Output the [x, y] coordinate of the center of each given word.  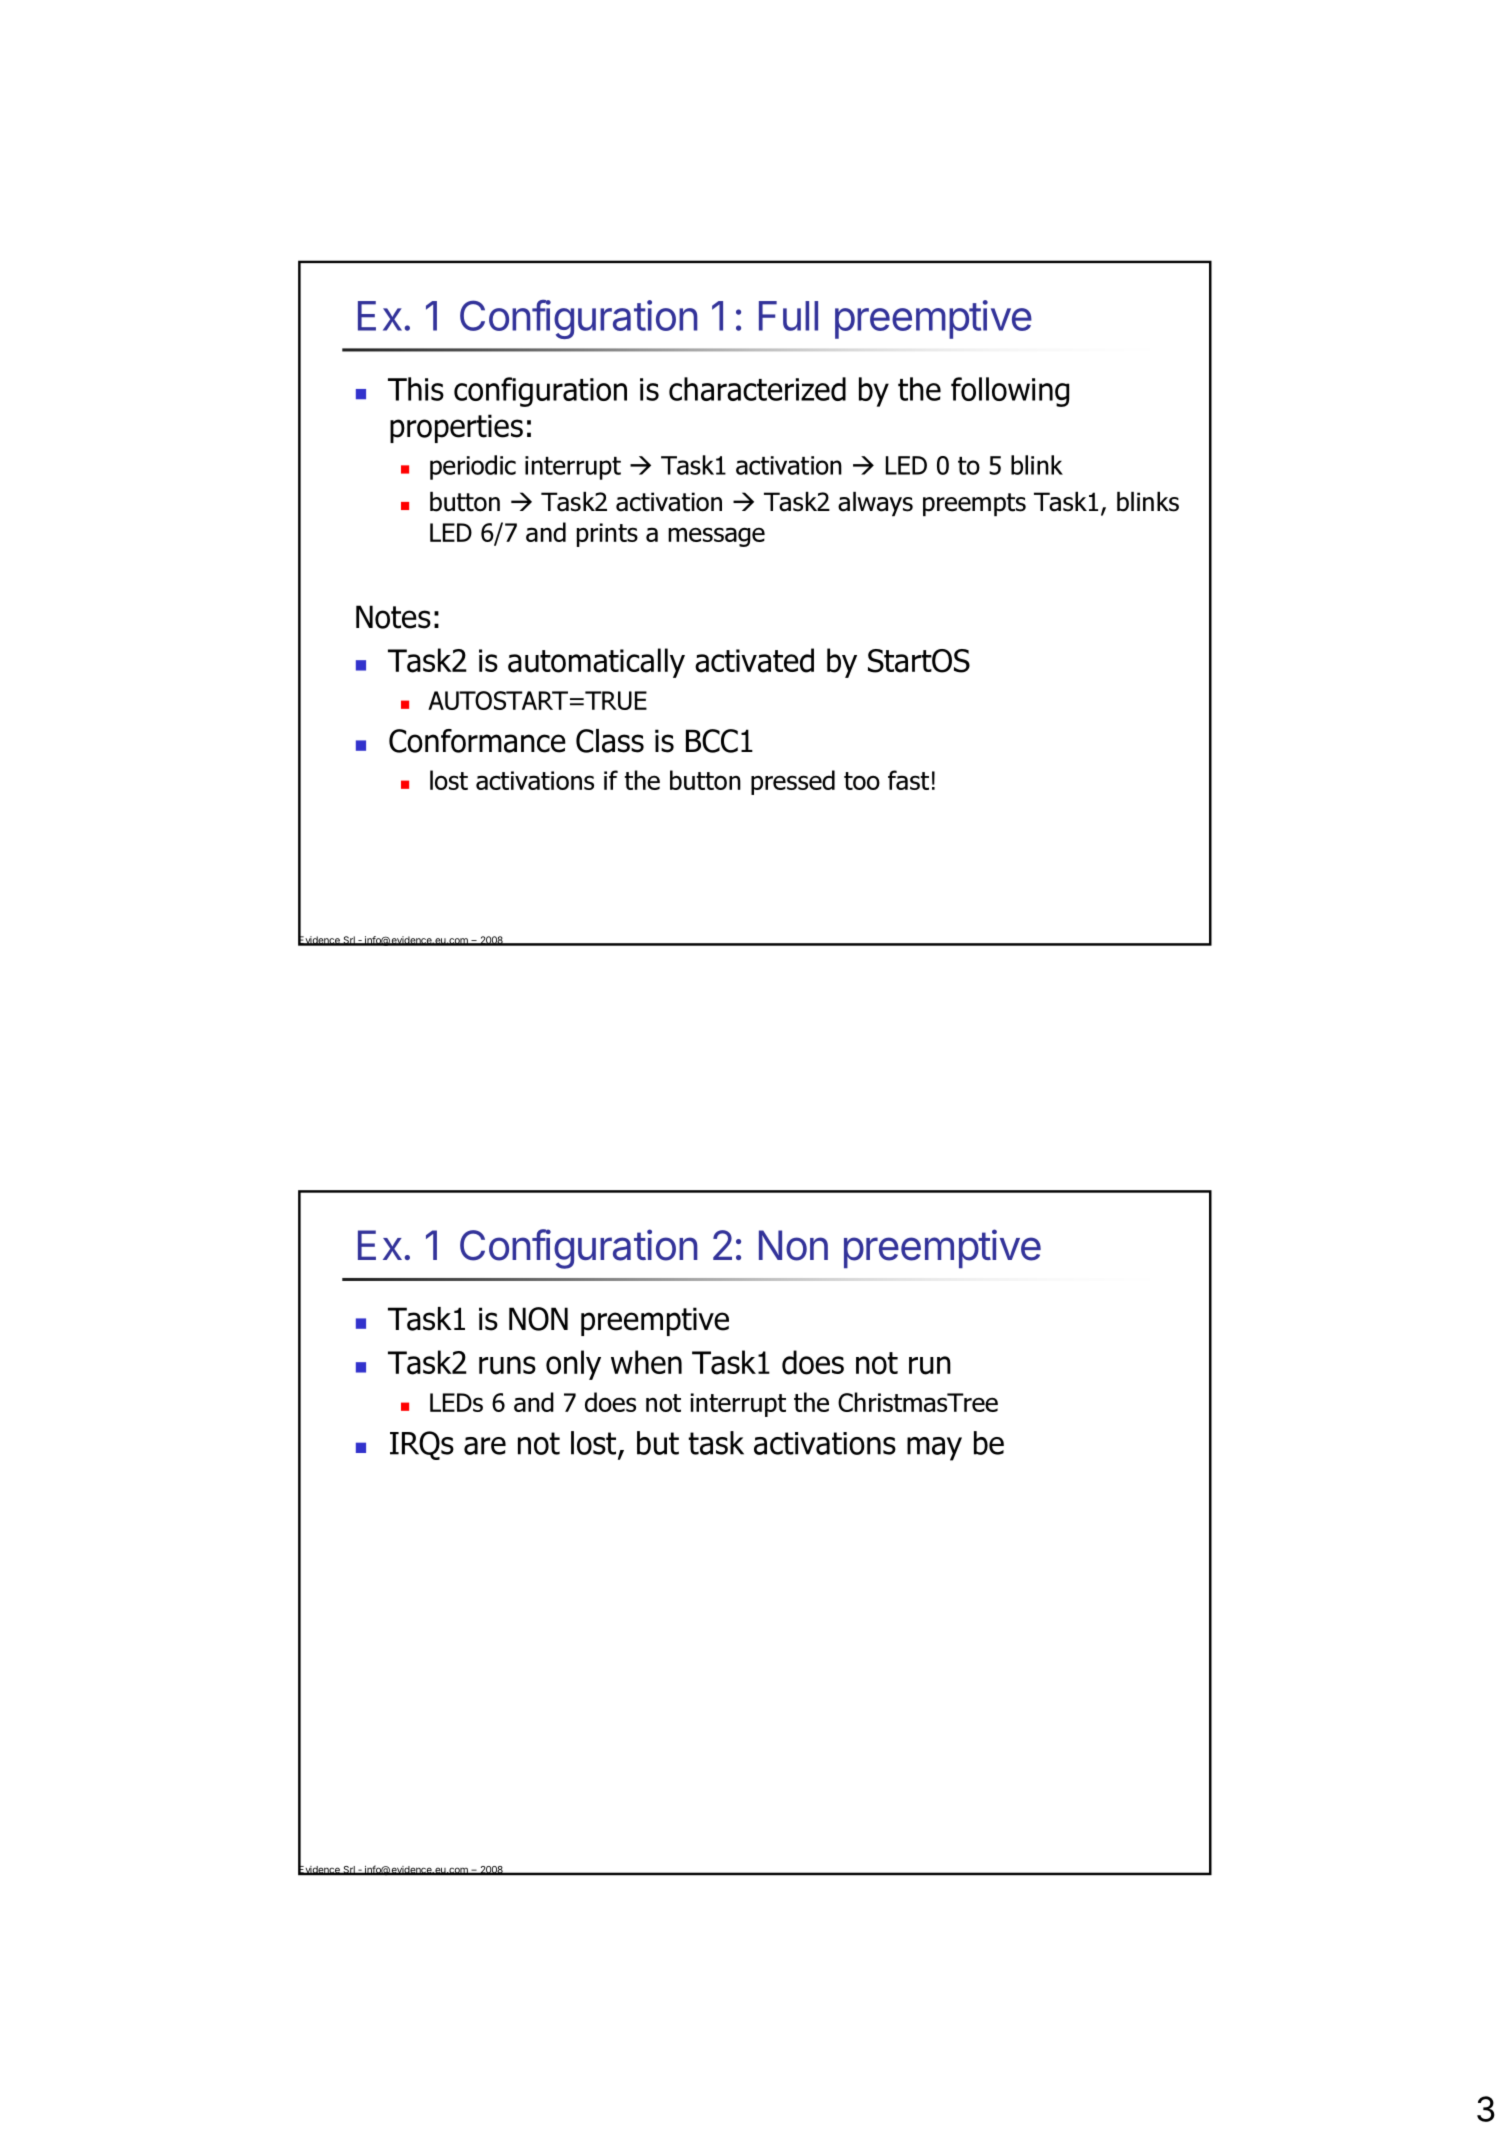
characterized [757, 389]
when [646, 1362]
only [573, 1365]
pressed [793, 782]
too [862, 781]
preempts [974, 504]
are [485, 1446]
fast [908, 780]
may [934, 1449]
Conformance [477, 741]
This [416, 389]
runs [507, 1365]
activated [754, 660]
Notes [393, 617]
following [1010, 392]
